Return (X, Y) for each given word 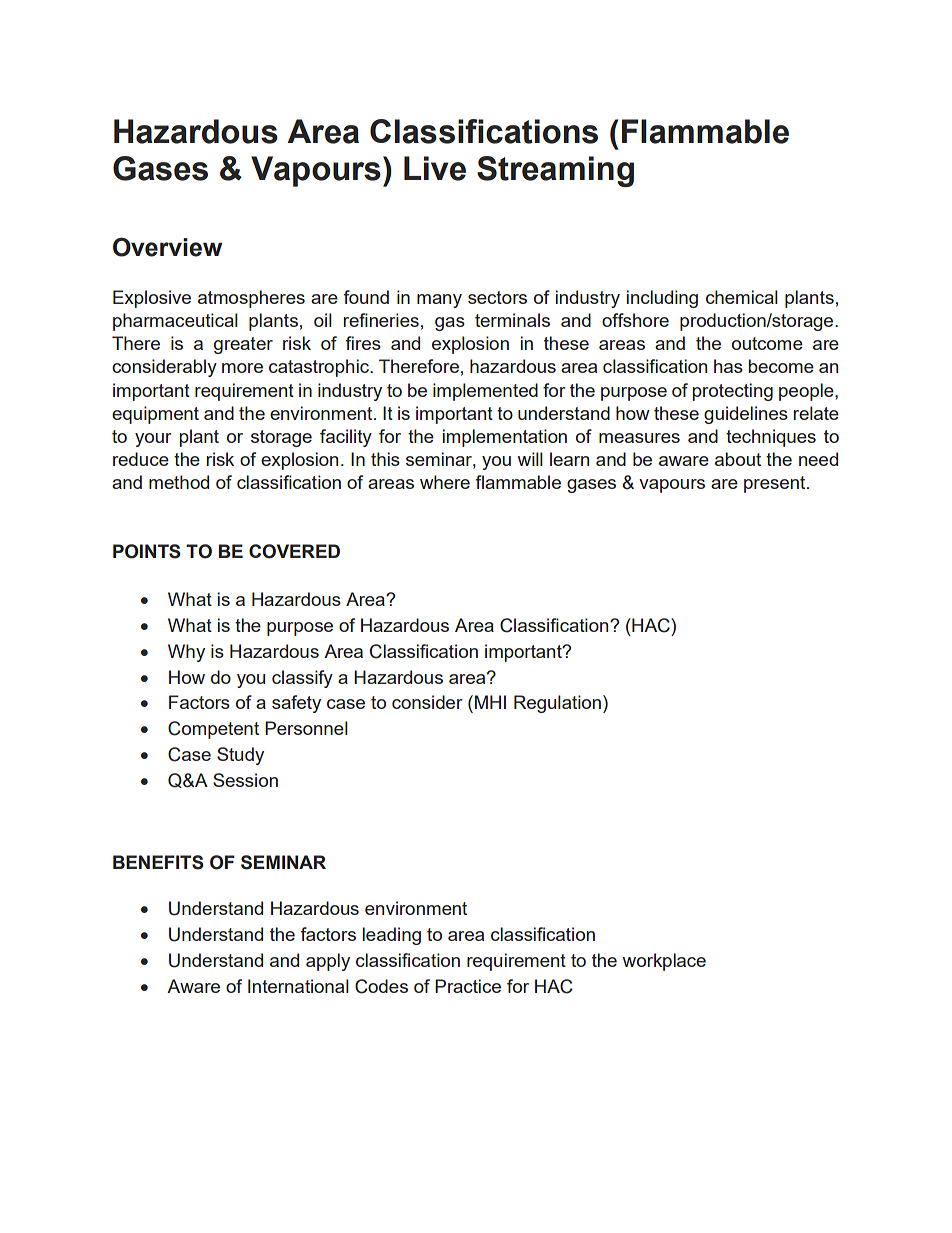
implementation (505, 438)
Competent (213, 730)
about (738, 459)
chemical (742, 297)
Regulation (557, 704)
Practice (468, 986)
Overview (167, 247)
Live (435, 168)
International (298, 986)
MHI (490, 702)
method (179, 482)
